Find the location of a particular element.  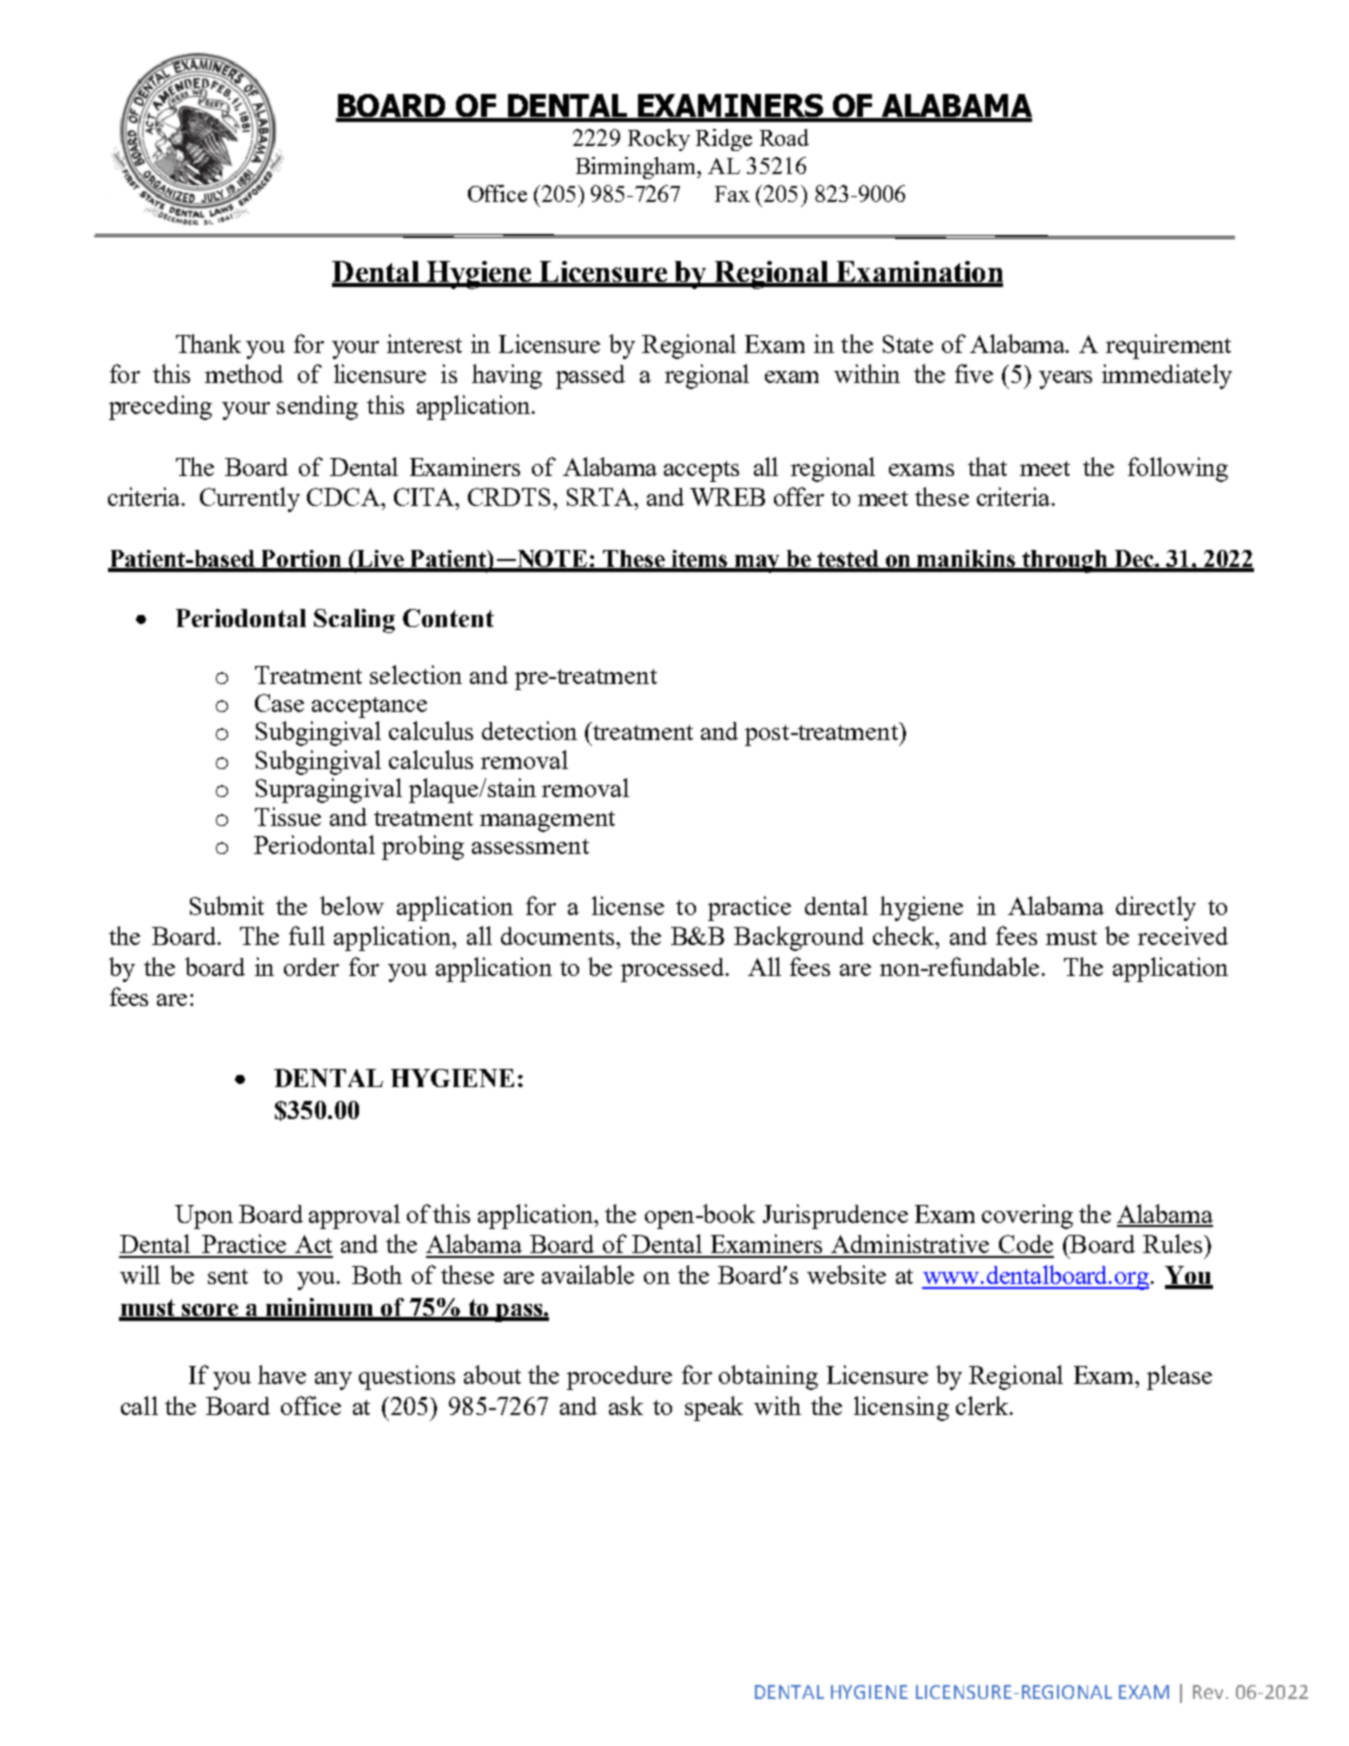

speak is located at coordinates (714, 1408).
